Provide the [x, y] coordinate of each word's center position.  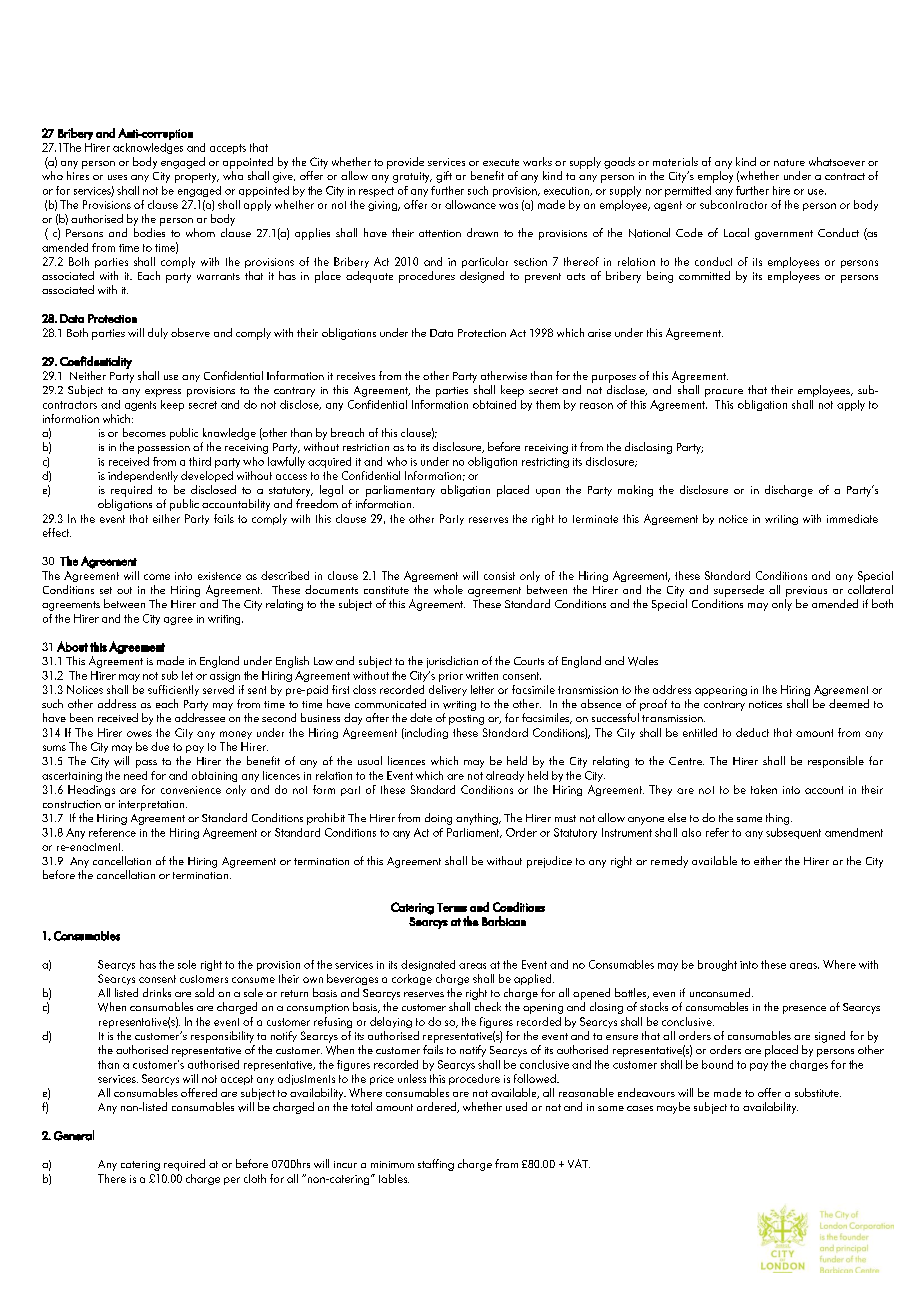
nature [789, 162]
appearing [721, 691]
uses [117, 177]
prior [451, 677]
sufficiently [173, 690]
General [74, 1135]
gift [444, 177]
